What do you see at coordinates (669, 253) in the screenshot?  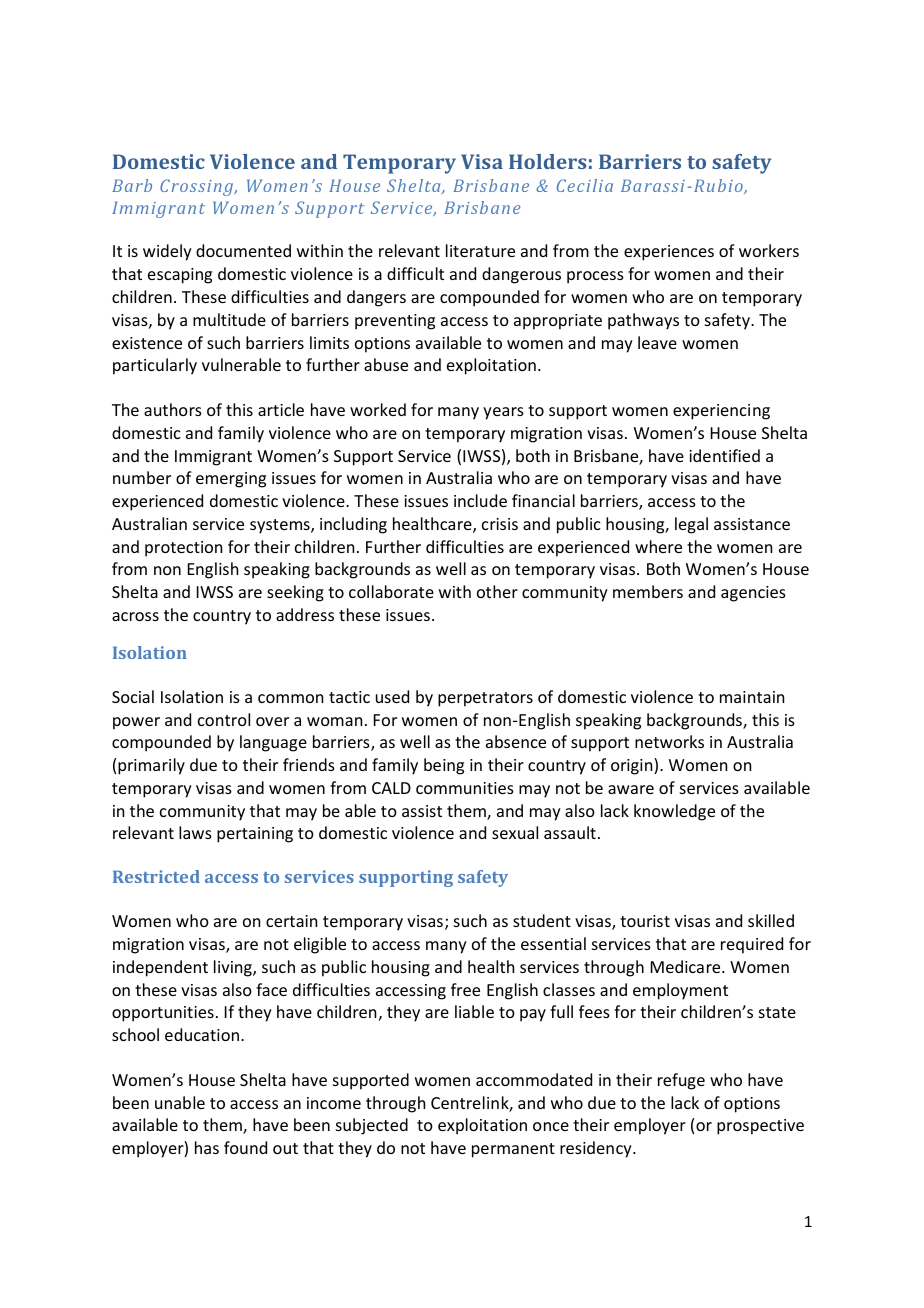 I see `experiences` at bounding box center [669, 253].
